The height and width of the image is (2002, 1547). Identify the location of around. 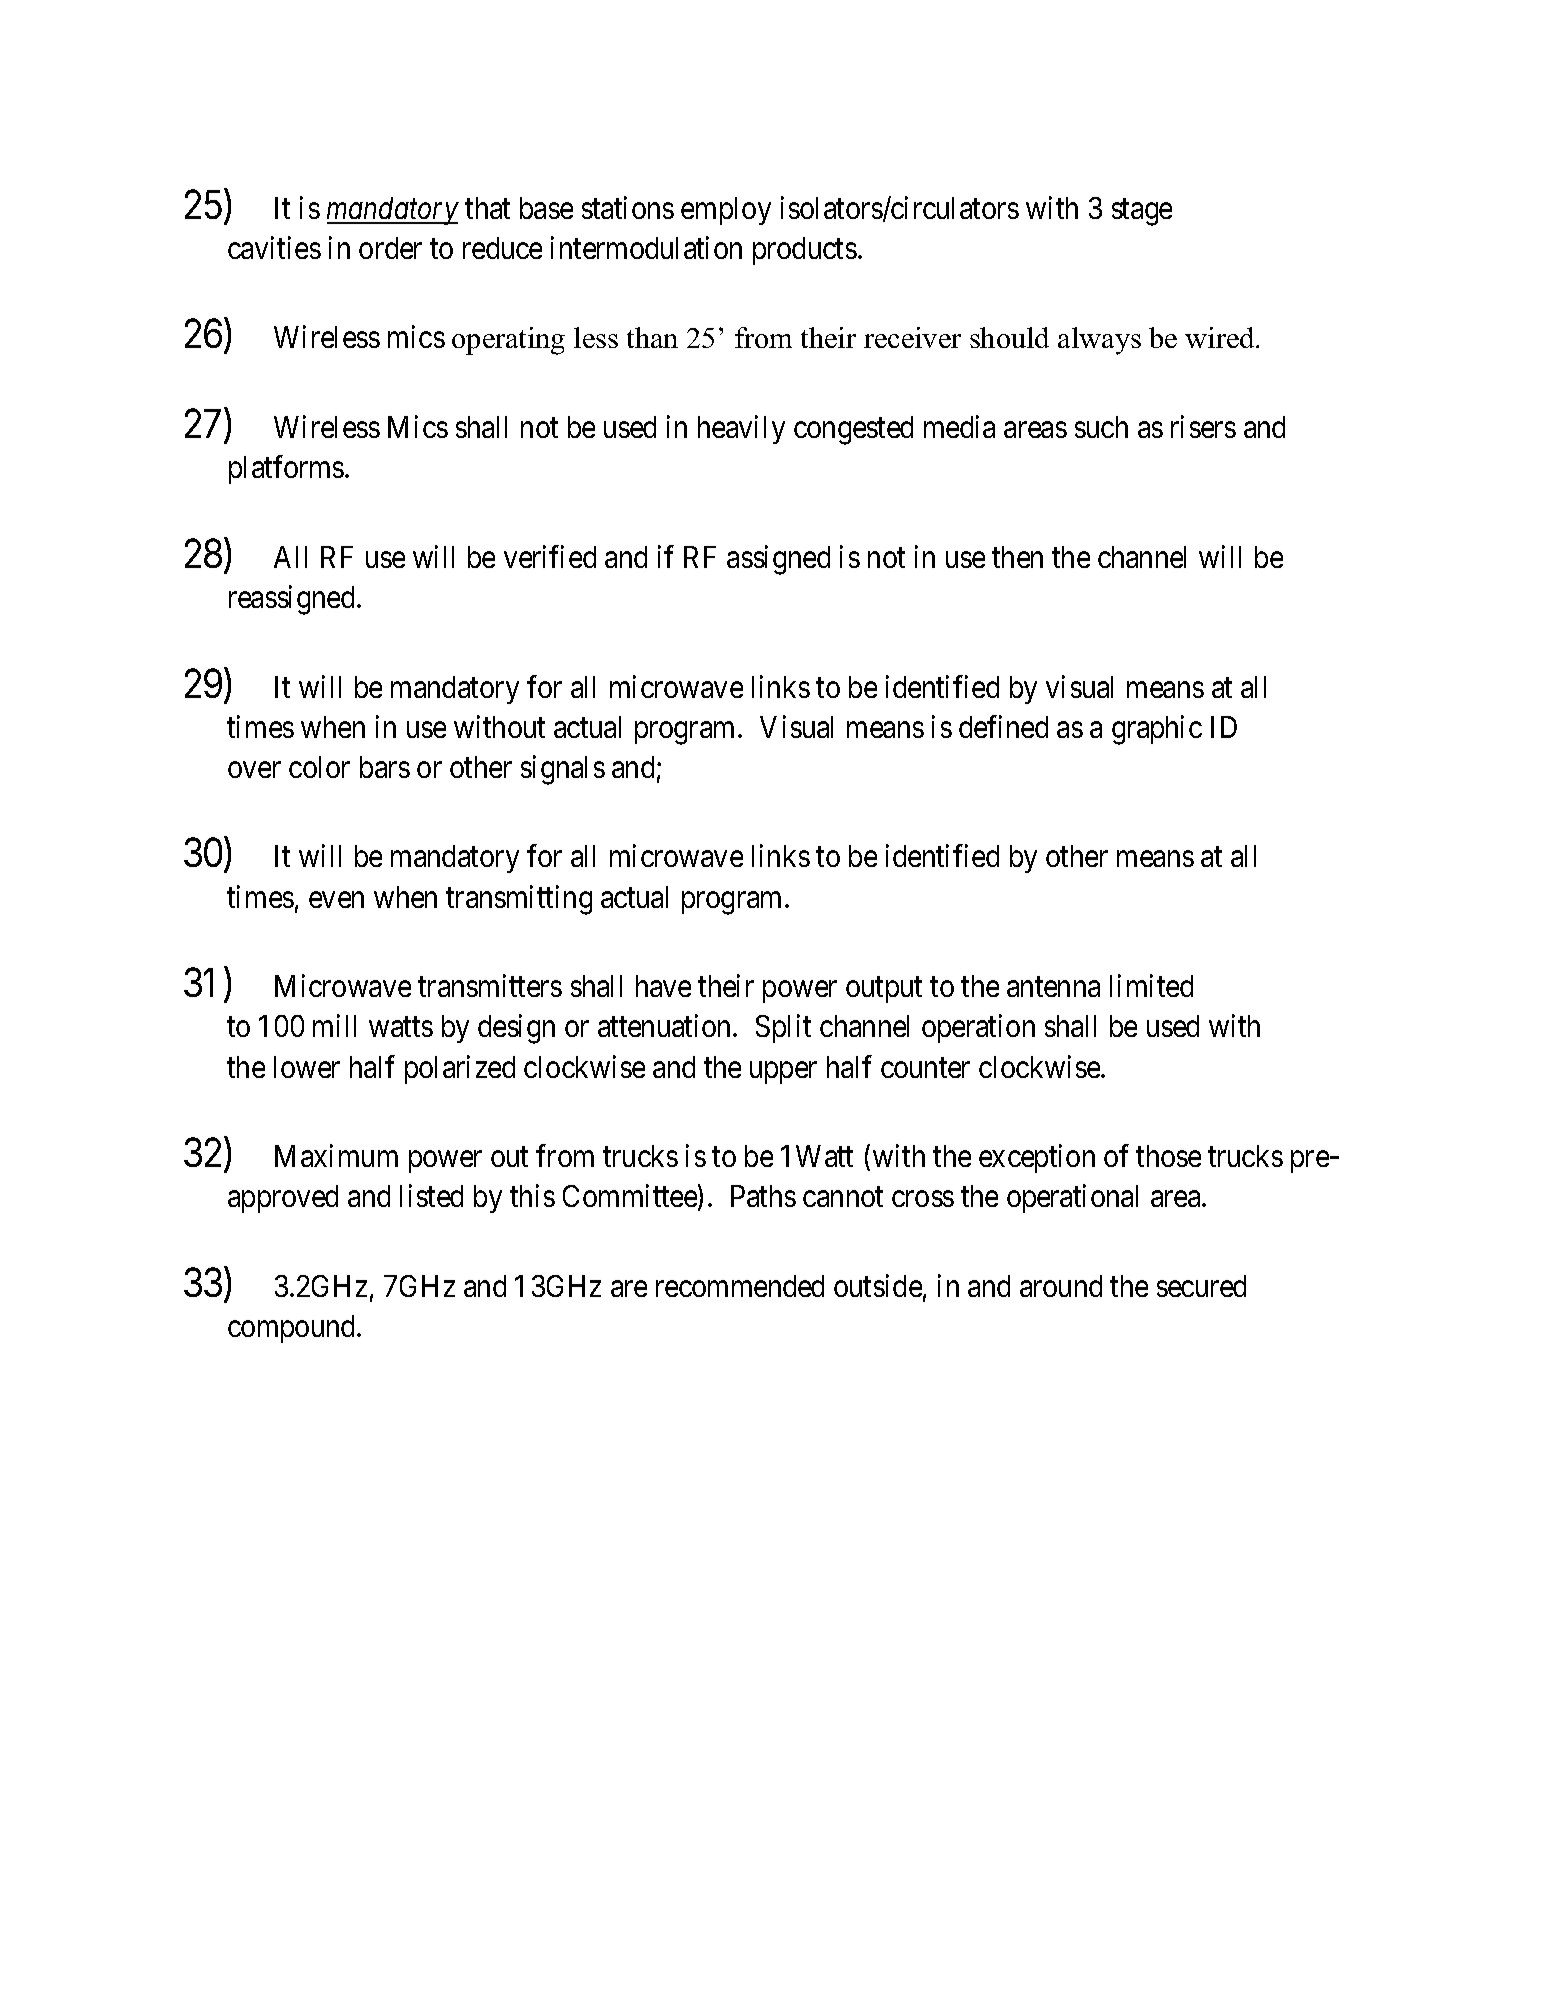
(1061, 1286).
